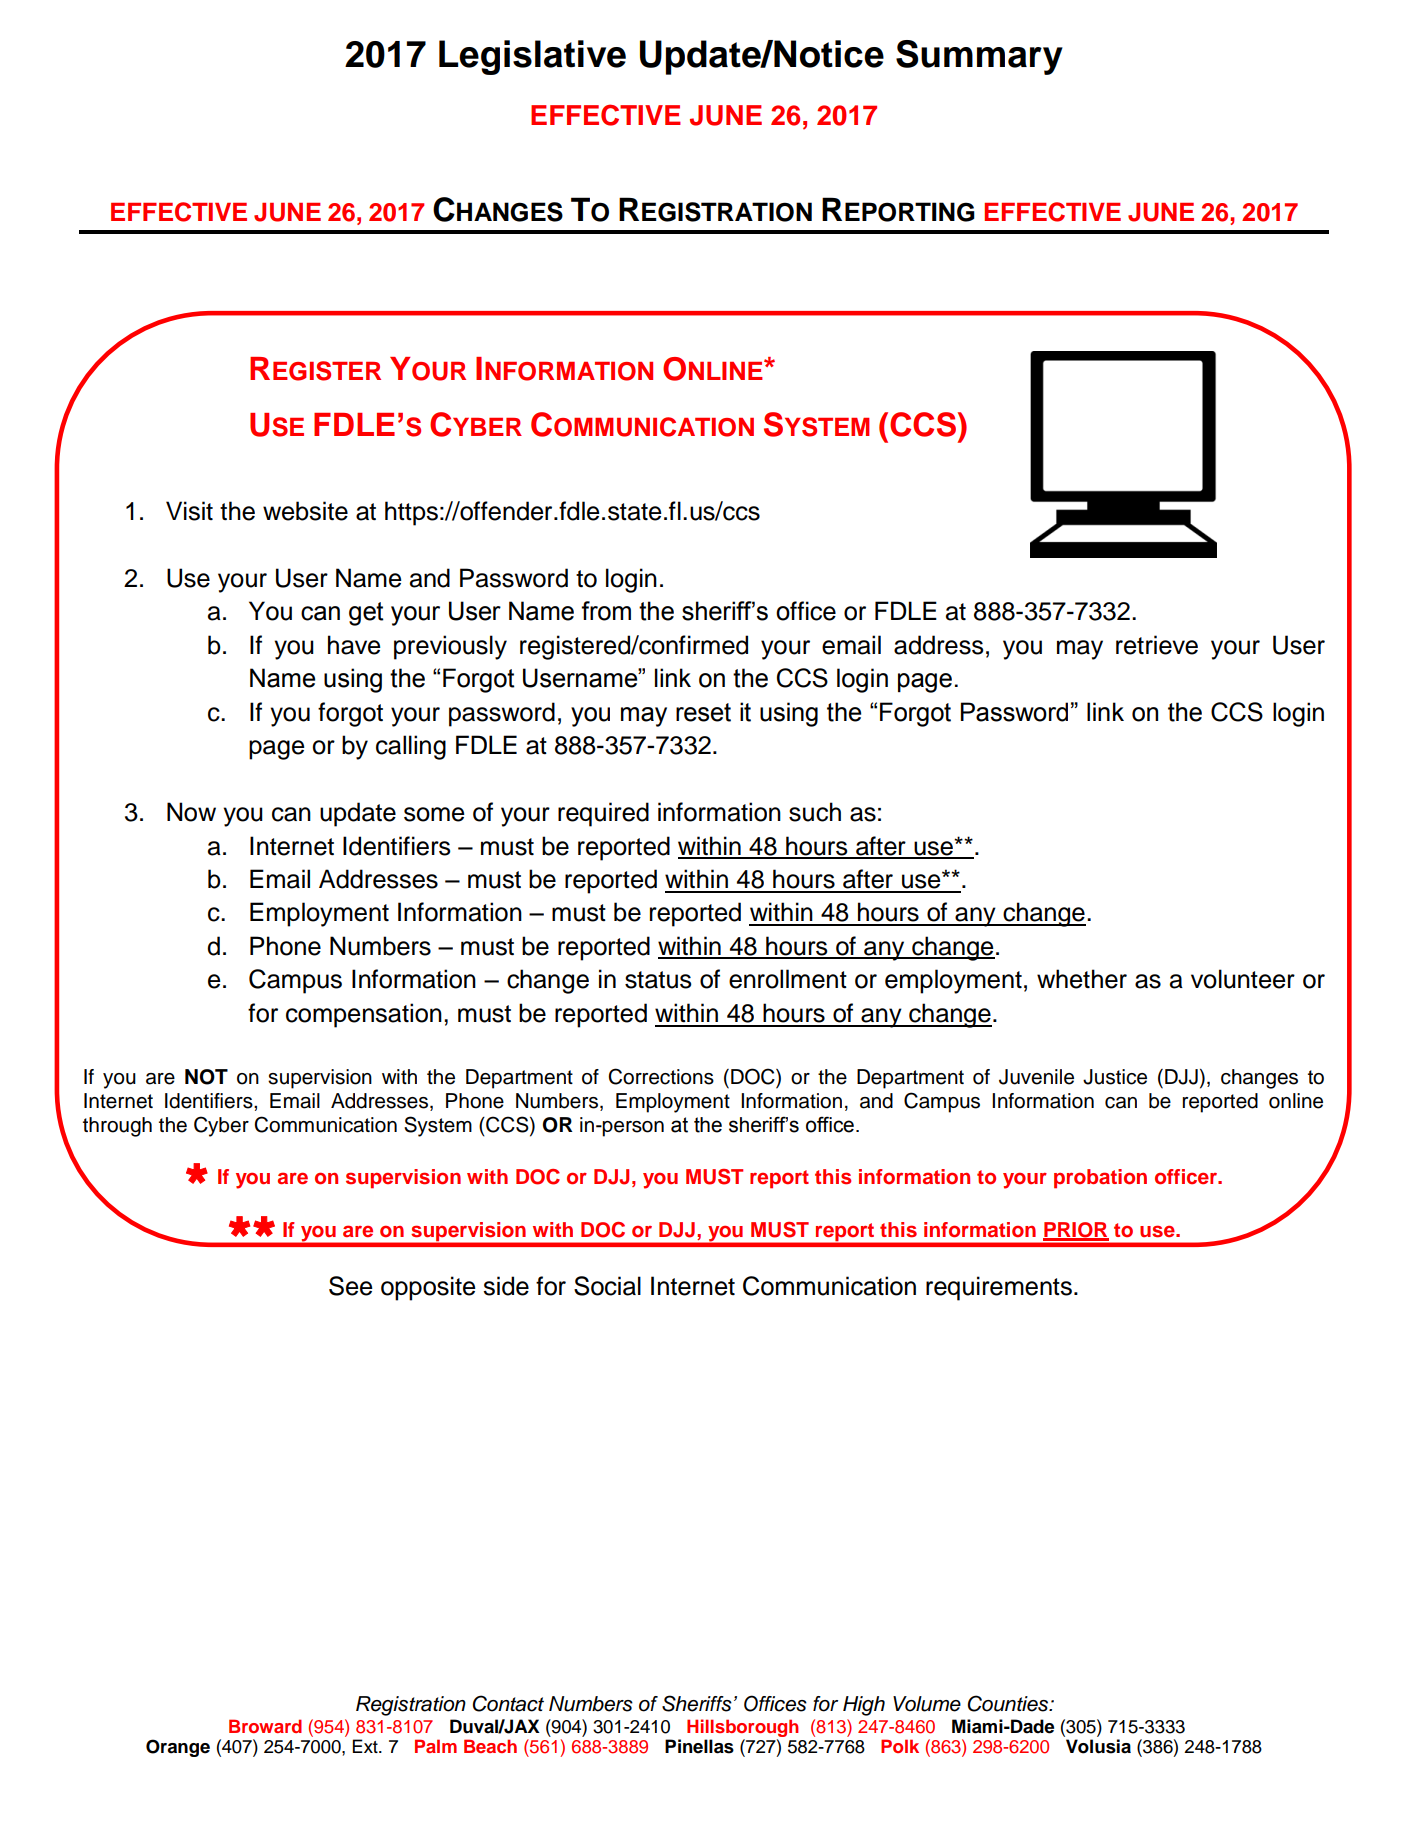  What do you see at coordinates (265, 1726) in the screenshot?
I see `Broward` at bounding box center [265, 1726].
